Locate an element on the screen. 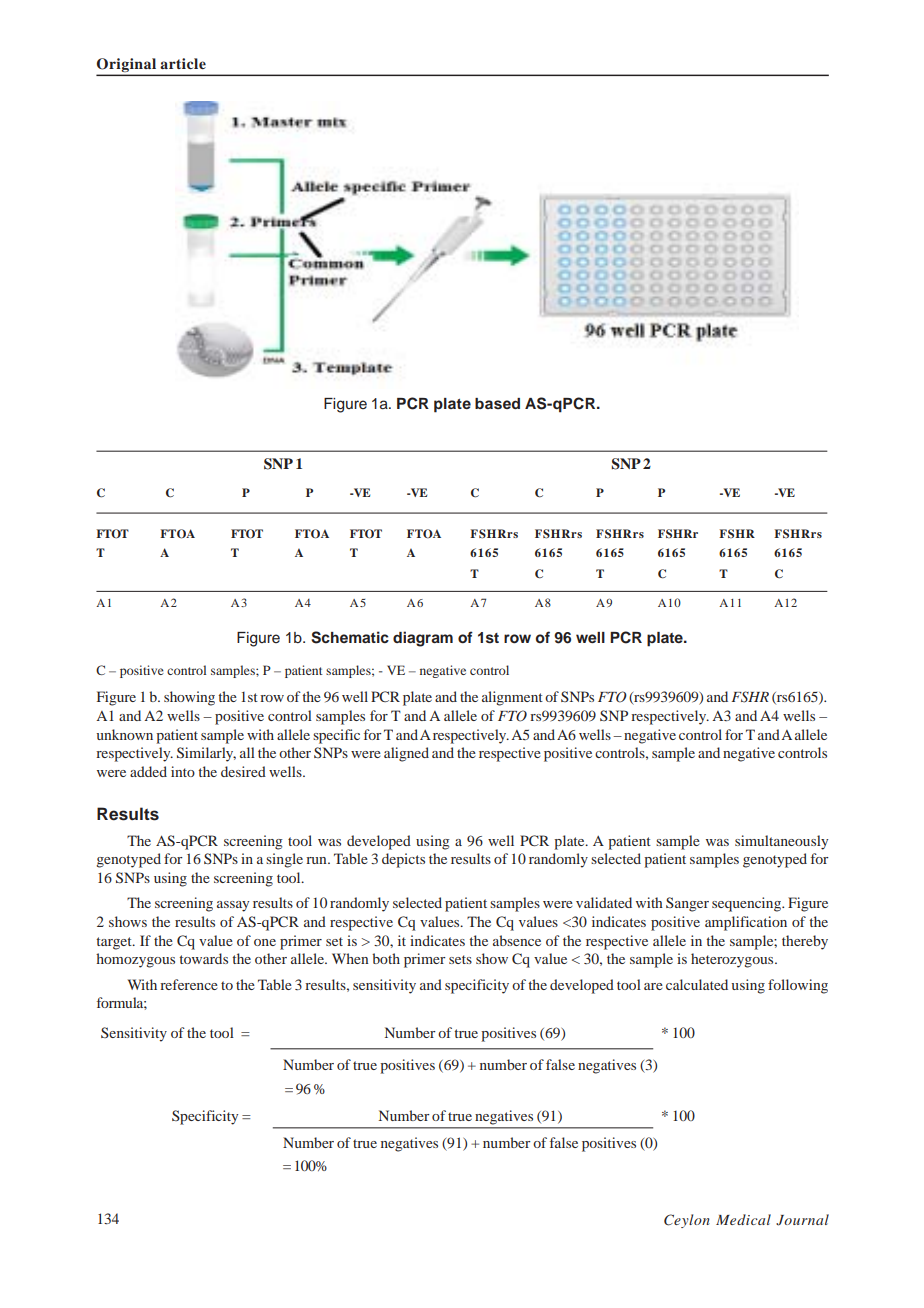 This screenshot has width=924, height=1308. amplification is located at coordinates (746, 923).
